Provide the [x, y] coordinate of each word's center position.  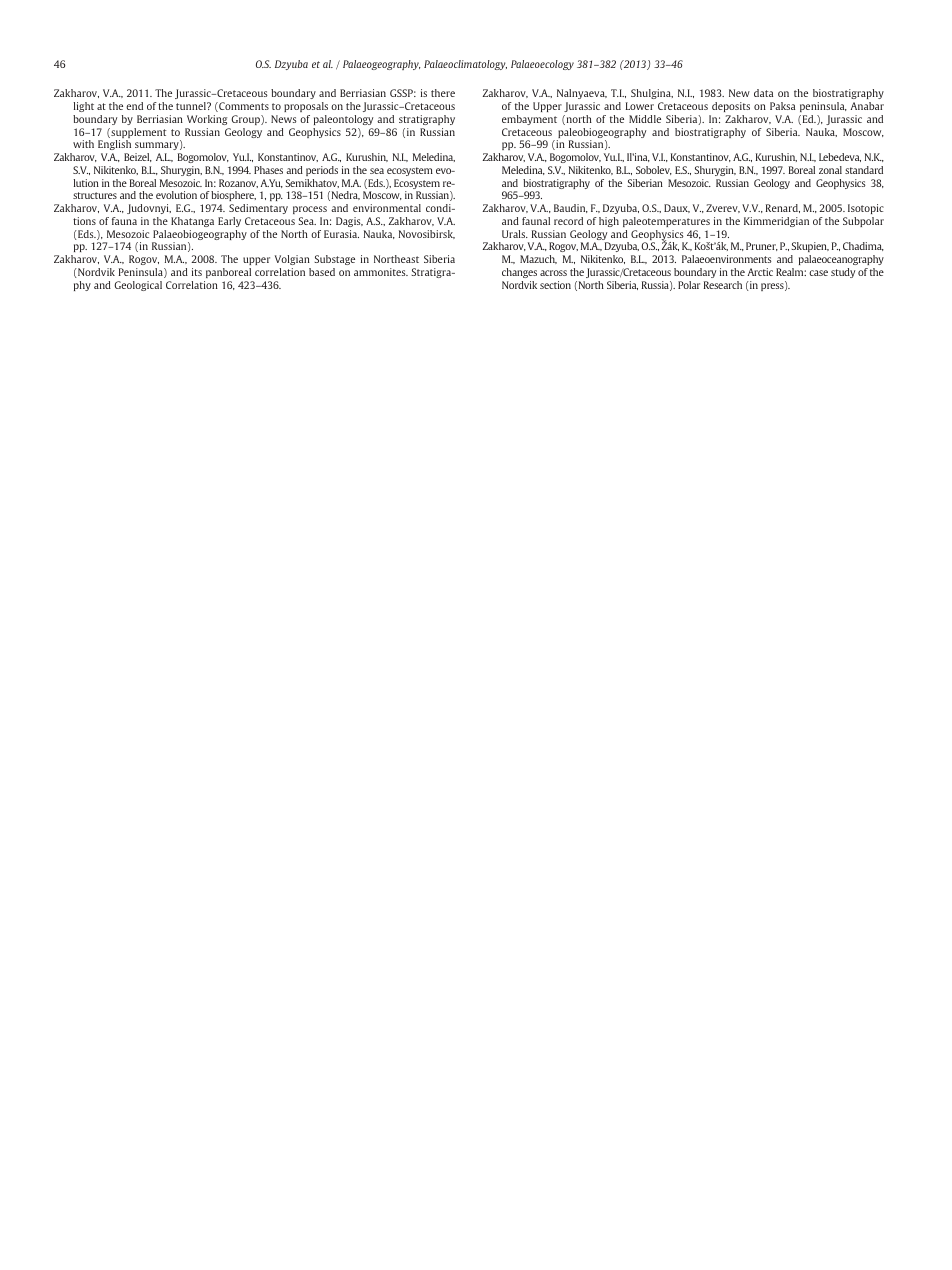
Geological [138, 286]
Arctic [760, 272]
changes [519, 273]
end [134, 106]
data [763, 93]
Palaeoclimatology [465, 65]
